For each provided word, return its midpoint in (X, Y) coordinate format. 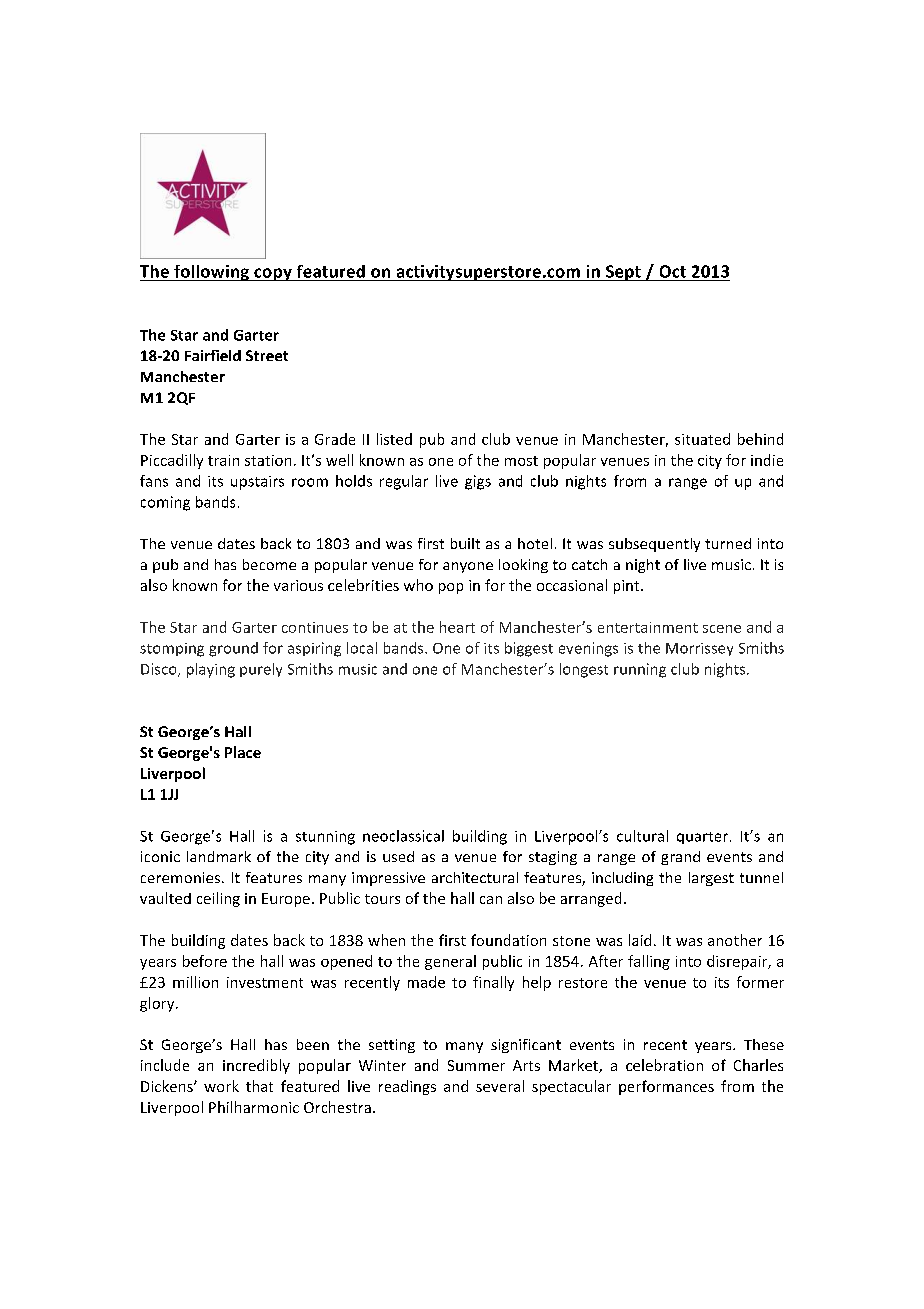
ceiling (218, 899)
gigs (478, 482)
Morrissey (699, 649)
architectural (475, 877)
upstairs (257, 483)
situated (702, 439)
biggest (529, 649)
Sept (623, 273)
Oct (673, 271)
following (212, 273)
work (221, 1086)
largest (711, 879)
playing (211, 670)
